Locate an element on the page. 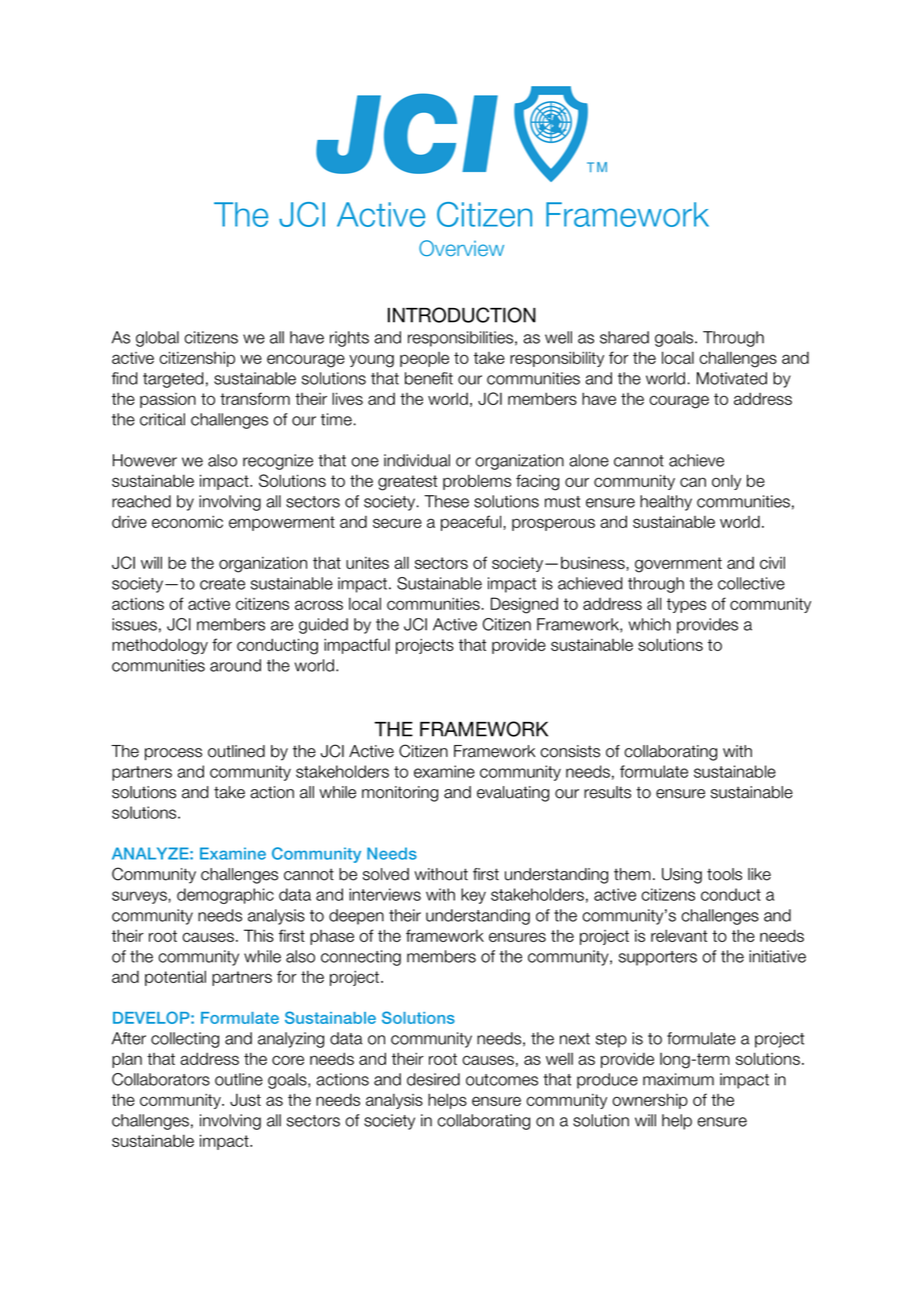 The image size is (924, 1308). Collaborators is located at coordinates (161, 1079).
